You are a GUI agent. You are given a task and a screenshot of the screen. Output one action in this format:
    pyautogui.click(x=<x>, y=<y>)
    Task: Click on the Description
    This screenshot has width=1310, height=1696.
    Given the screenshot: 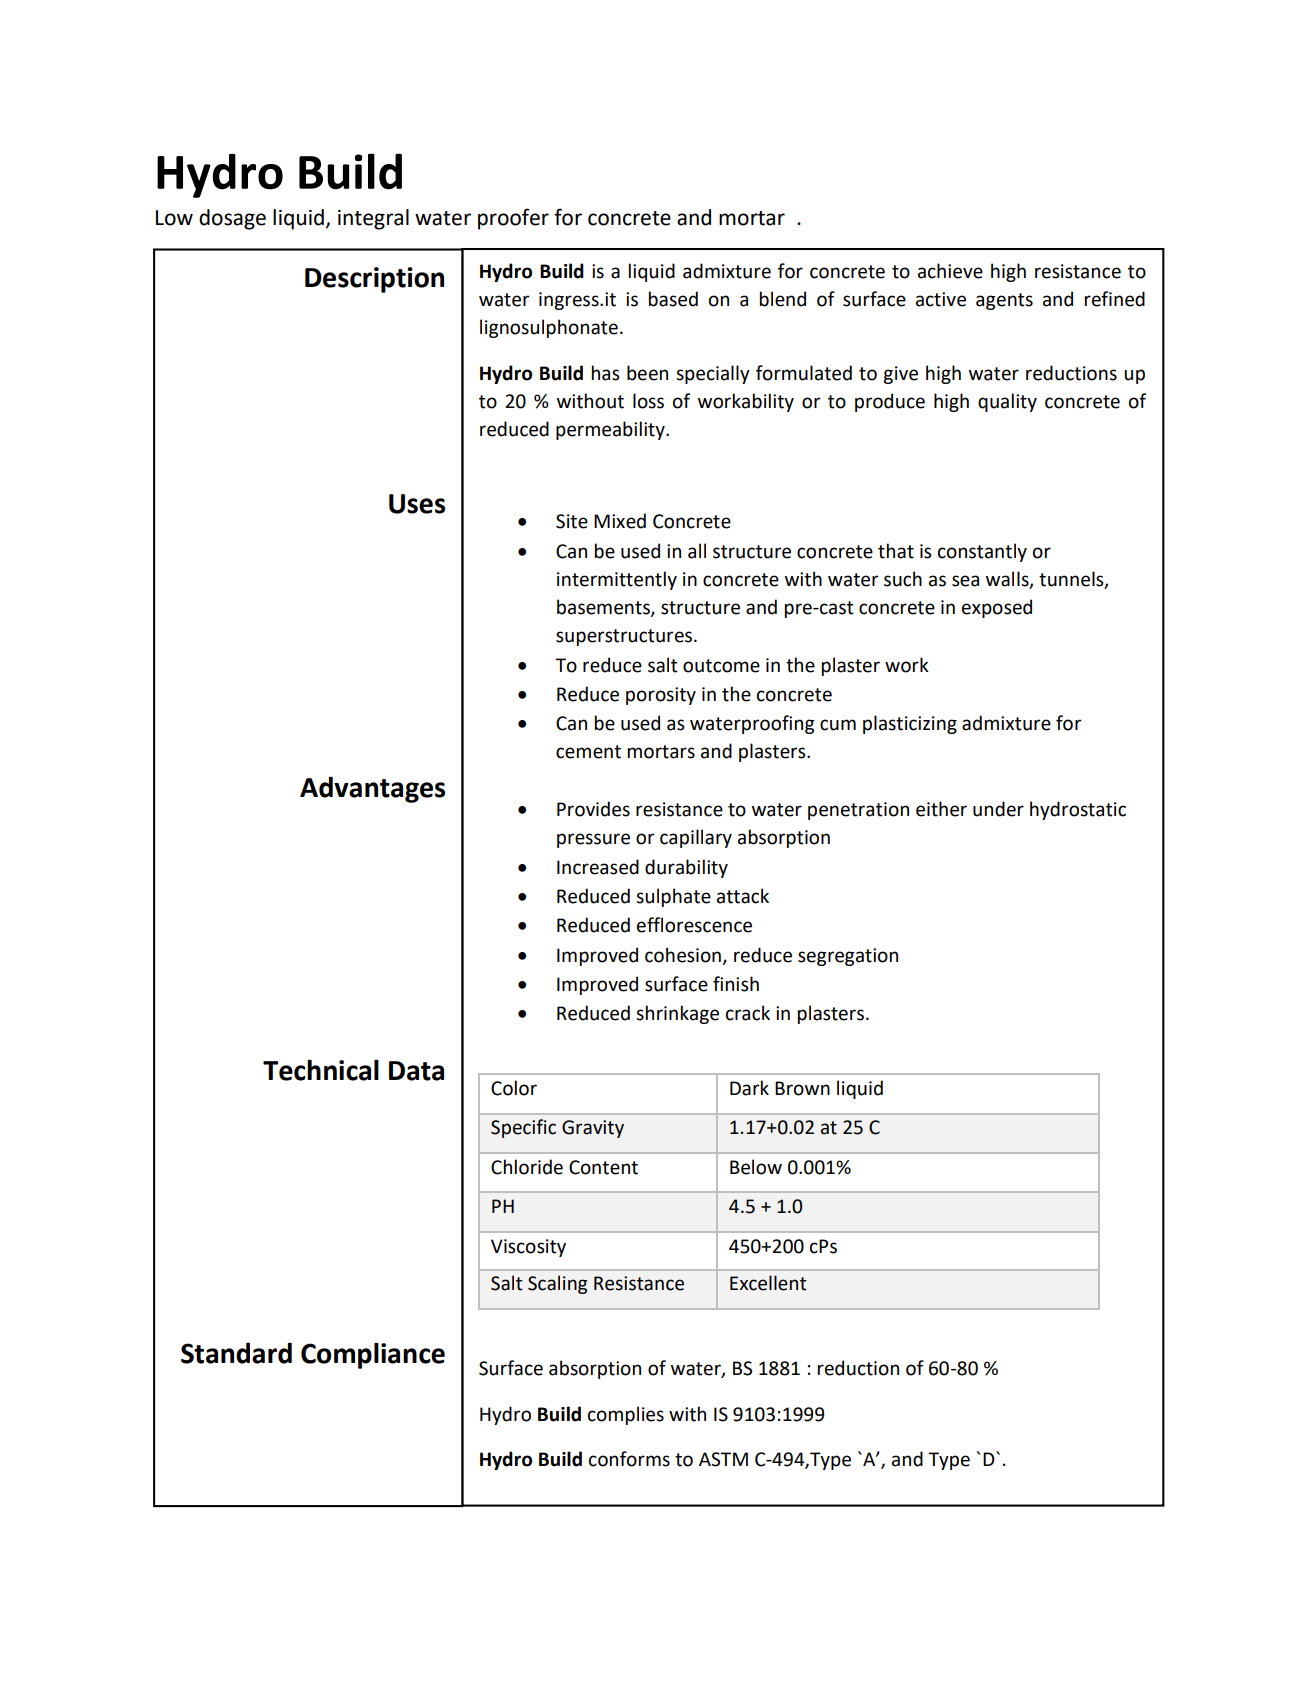 What is the action you would take?
    pyautogui.click(x=374, y=280)
